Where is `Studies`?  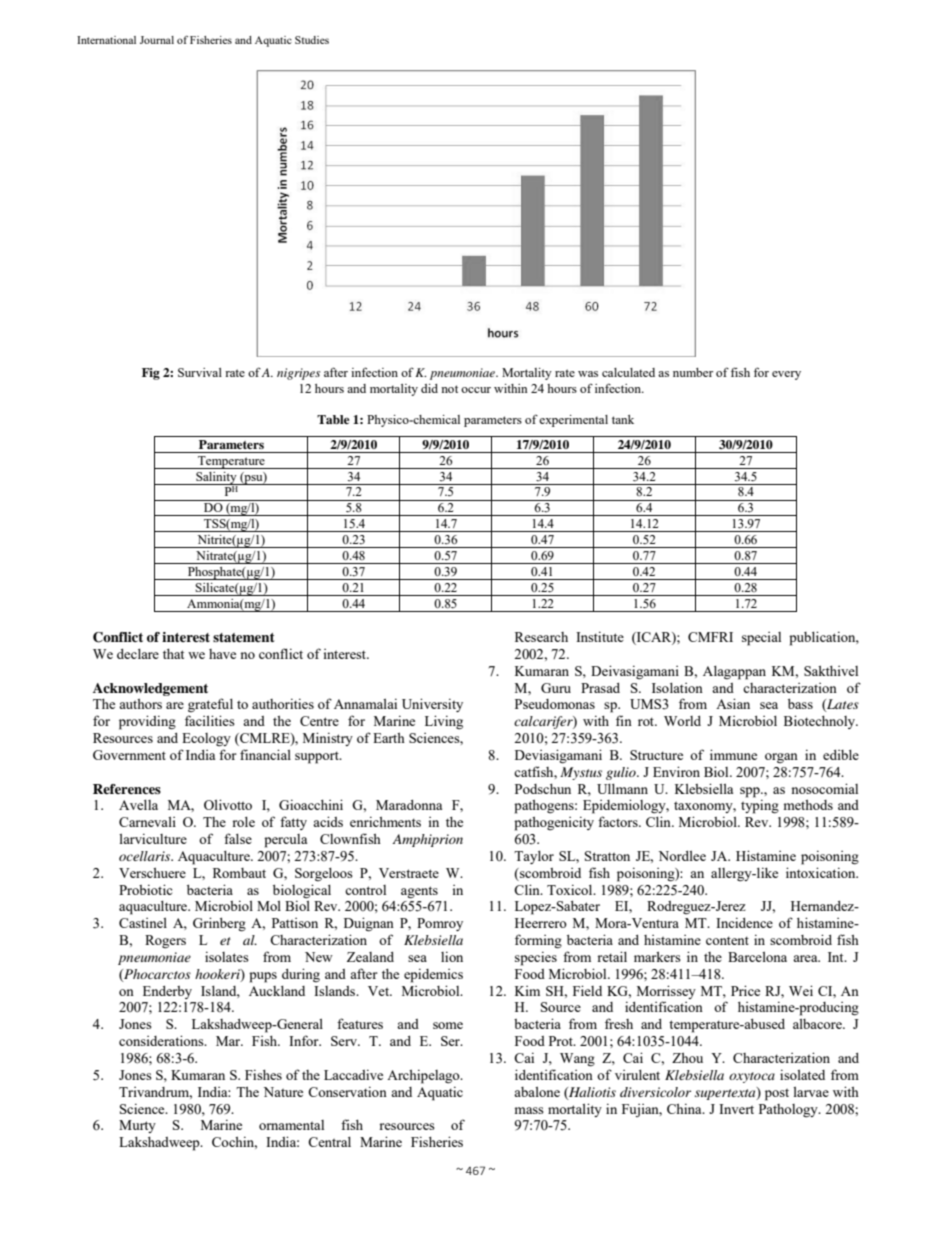 Studies is located at coordinates (312, 40).
